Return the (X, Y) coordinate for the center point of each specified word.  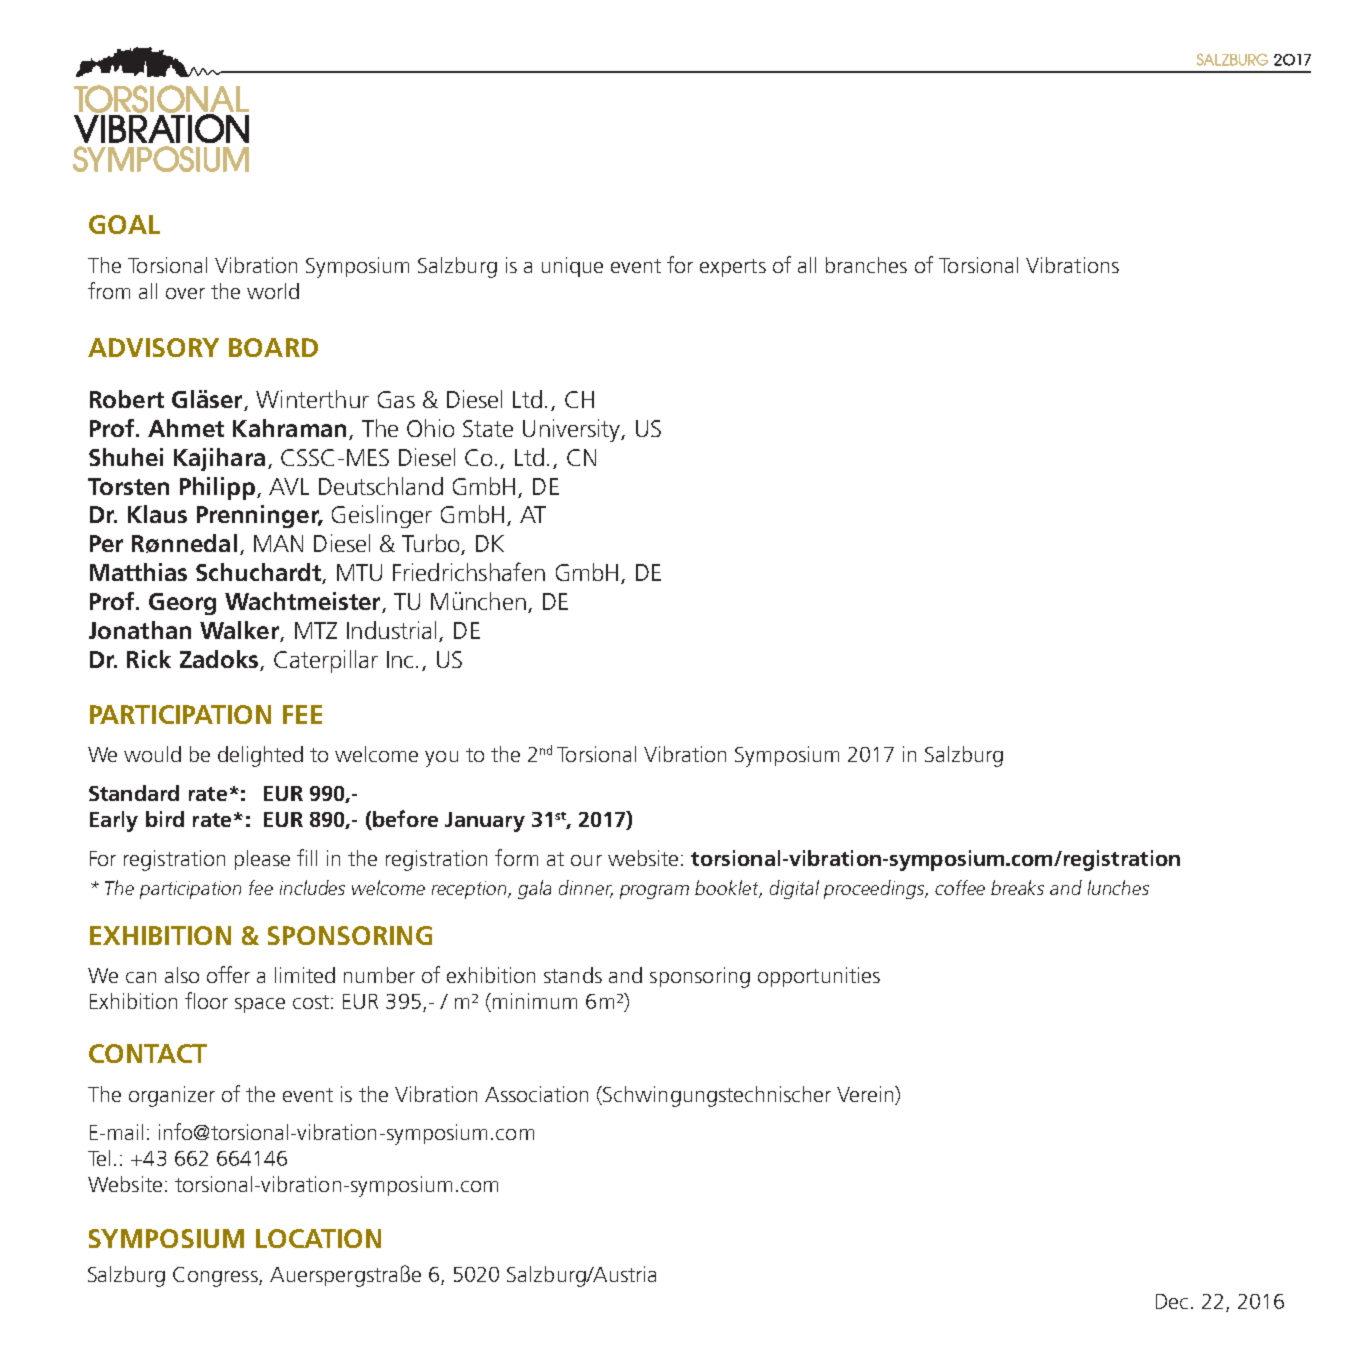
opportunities (819, 977)
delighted (260, 756)
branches (866, 265)
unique (572, 267)
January (485, 822)
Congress (216, 1277)
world (273, 291)
